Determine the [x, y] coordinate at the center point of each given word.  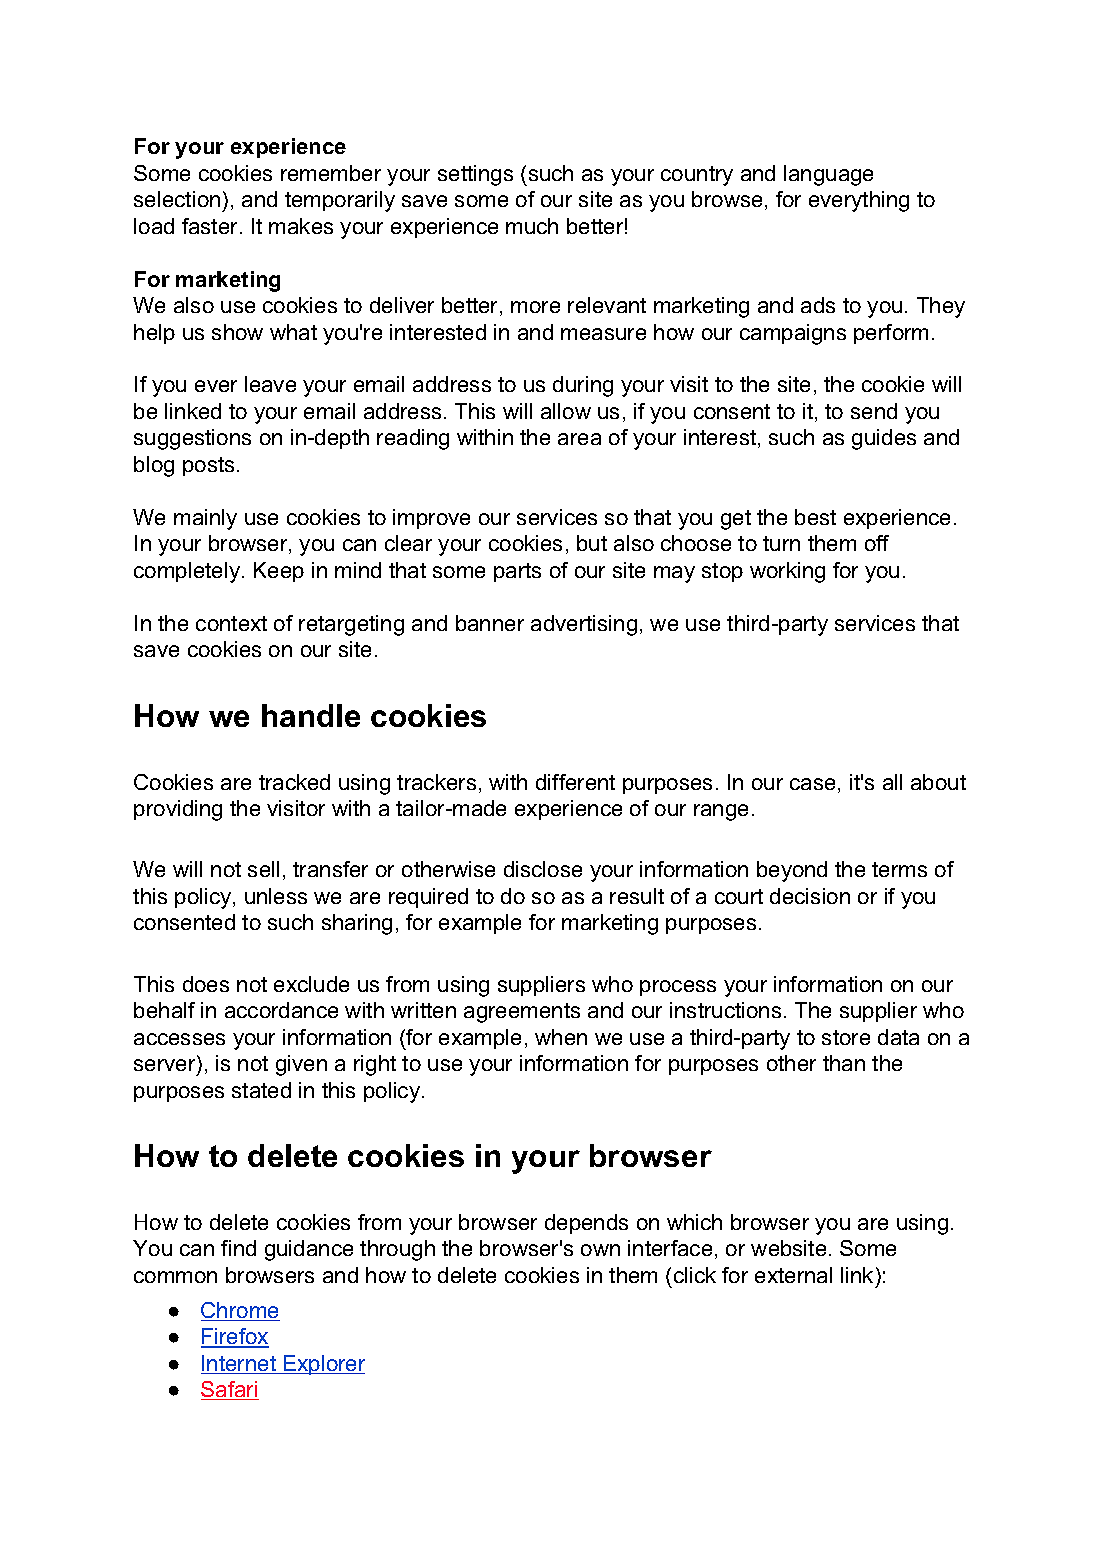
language [828, 175]
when [561, 1037]
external [793, 1275]
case [812, 784]
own [600, 1250]
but [592, 543]
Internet [240, 1364]
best [815, 517]
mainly [205, 519]
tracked [294, 782]
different [575, 782]
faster [211, 226]
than [844, 1063]
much [532, 226]
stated [261, 1090]
